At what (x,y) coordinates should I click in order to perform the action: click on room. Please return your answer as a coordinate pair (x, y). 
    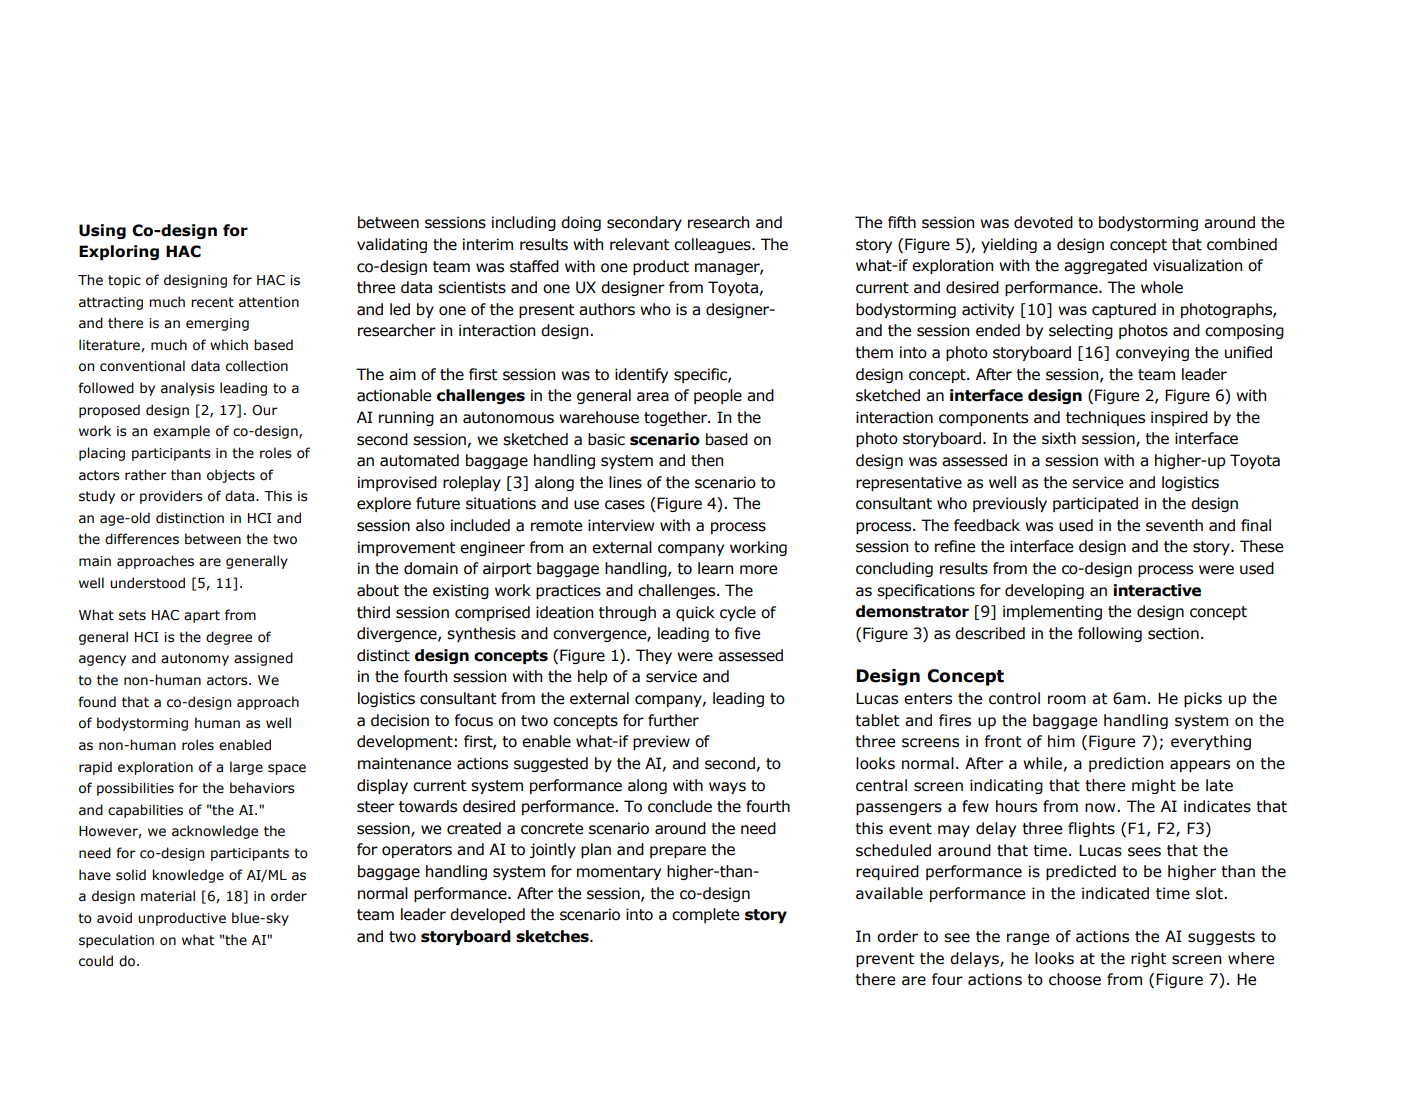
    Looking at the image, I should click on (1067, 700).
